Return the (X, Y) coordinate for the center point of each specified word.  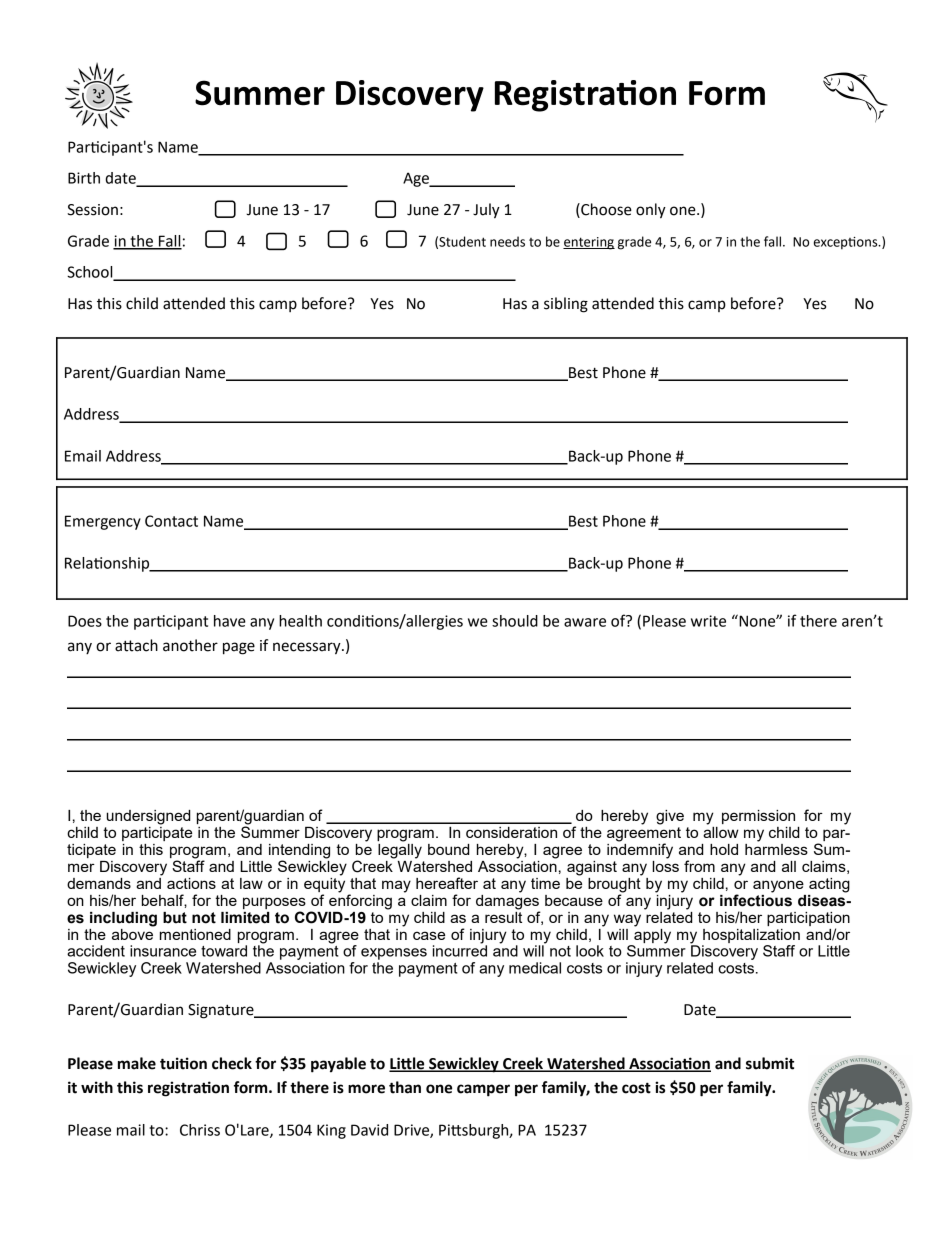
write (708, 621)
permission (758, 817)
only (651, 211)
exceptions (847, 243)
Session (92, 210)
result (503, 916)
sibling (566, 305)
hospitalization (751, 936)
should (515, 621)
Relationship (108, 564)
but (175, 918)
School (91, 273)
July (486, 211)
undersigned (148, 817)
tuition (183, 1063)
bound (448, 849)
